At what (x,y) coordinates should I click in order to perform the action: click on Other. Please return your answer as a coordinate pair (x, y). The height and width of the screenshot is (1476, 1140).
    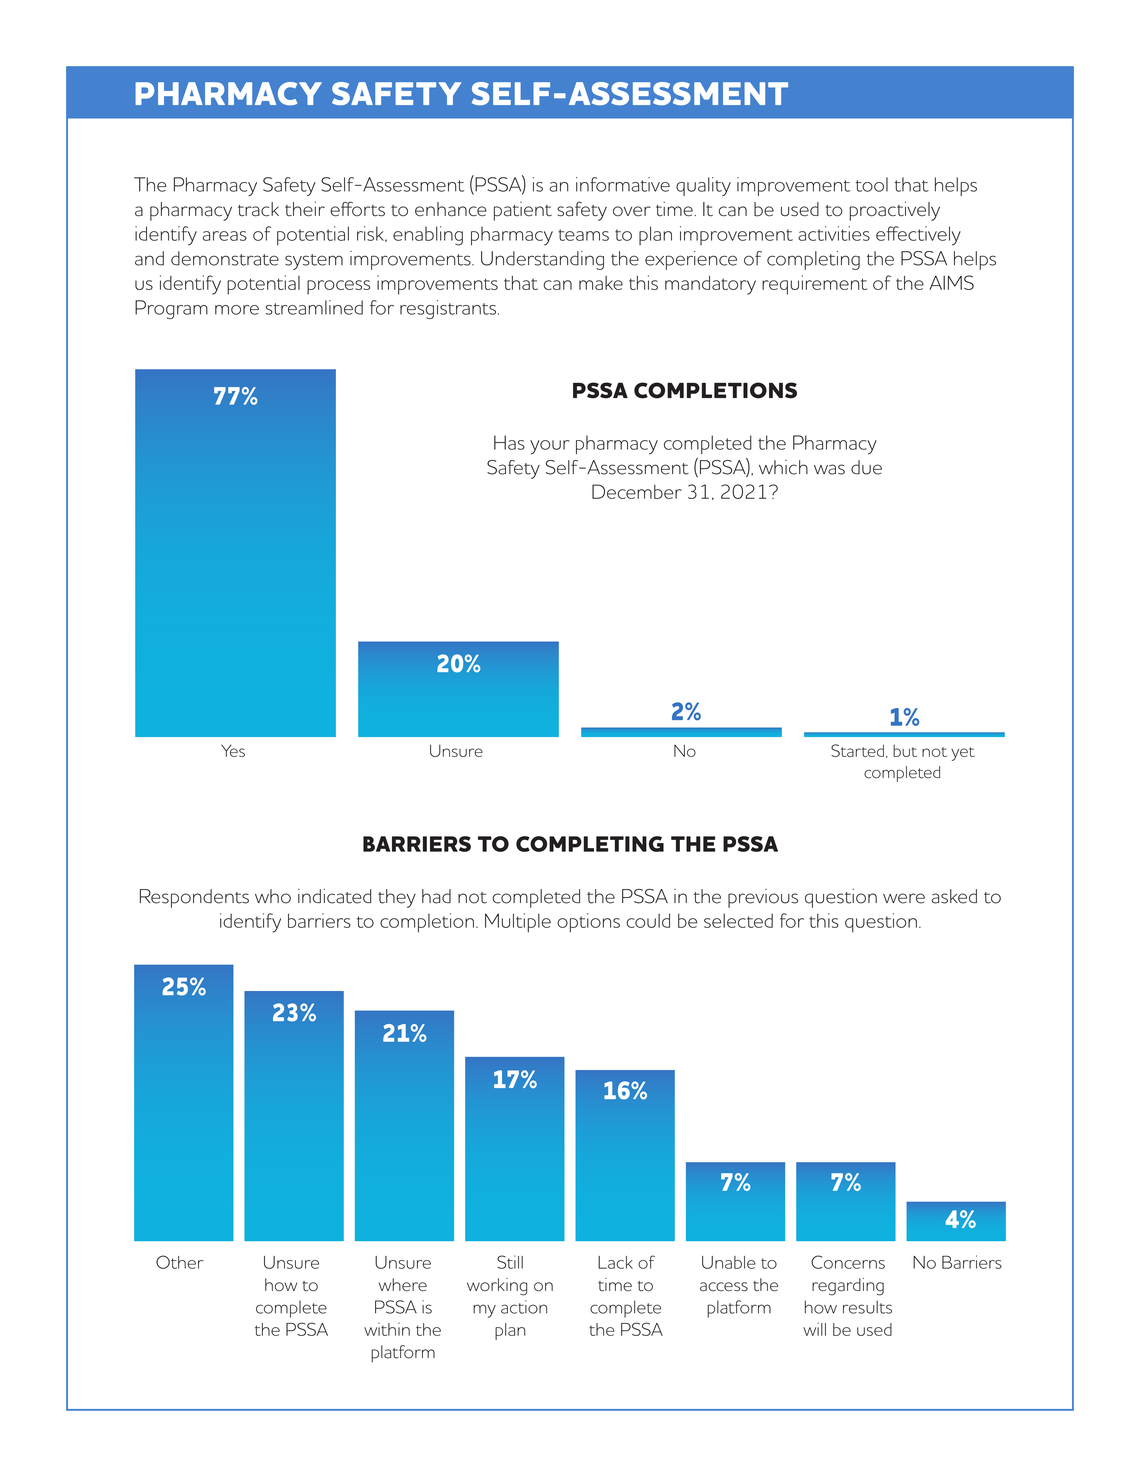
    Looking at the image, I should click on (179, 1262).
